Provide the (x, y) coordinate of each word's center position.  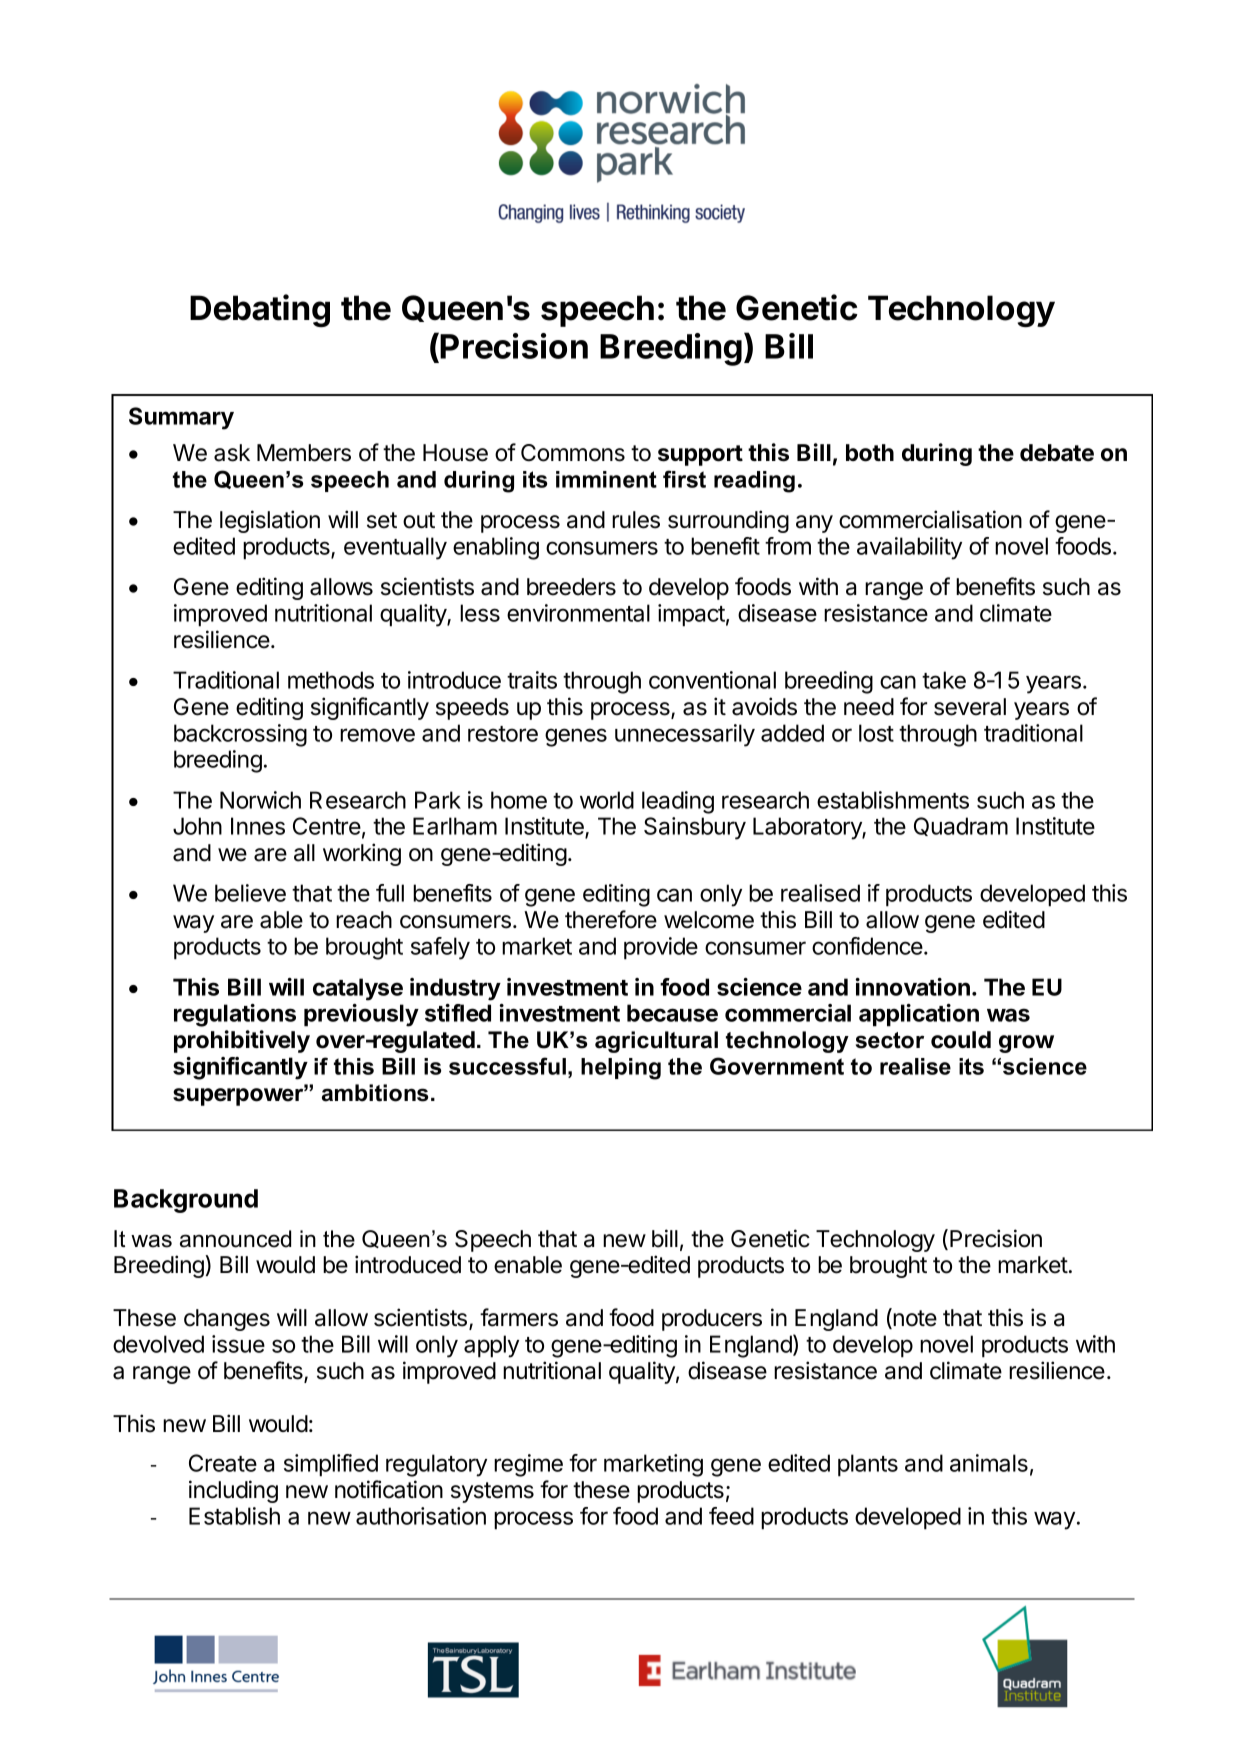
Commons (573, 453)
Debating (260, 310)
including (233, 1491)
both (870, 453)
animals (989, 1463)
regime (528, 1465)
